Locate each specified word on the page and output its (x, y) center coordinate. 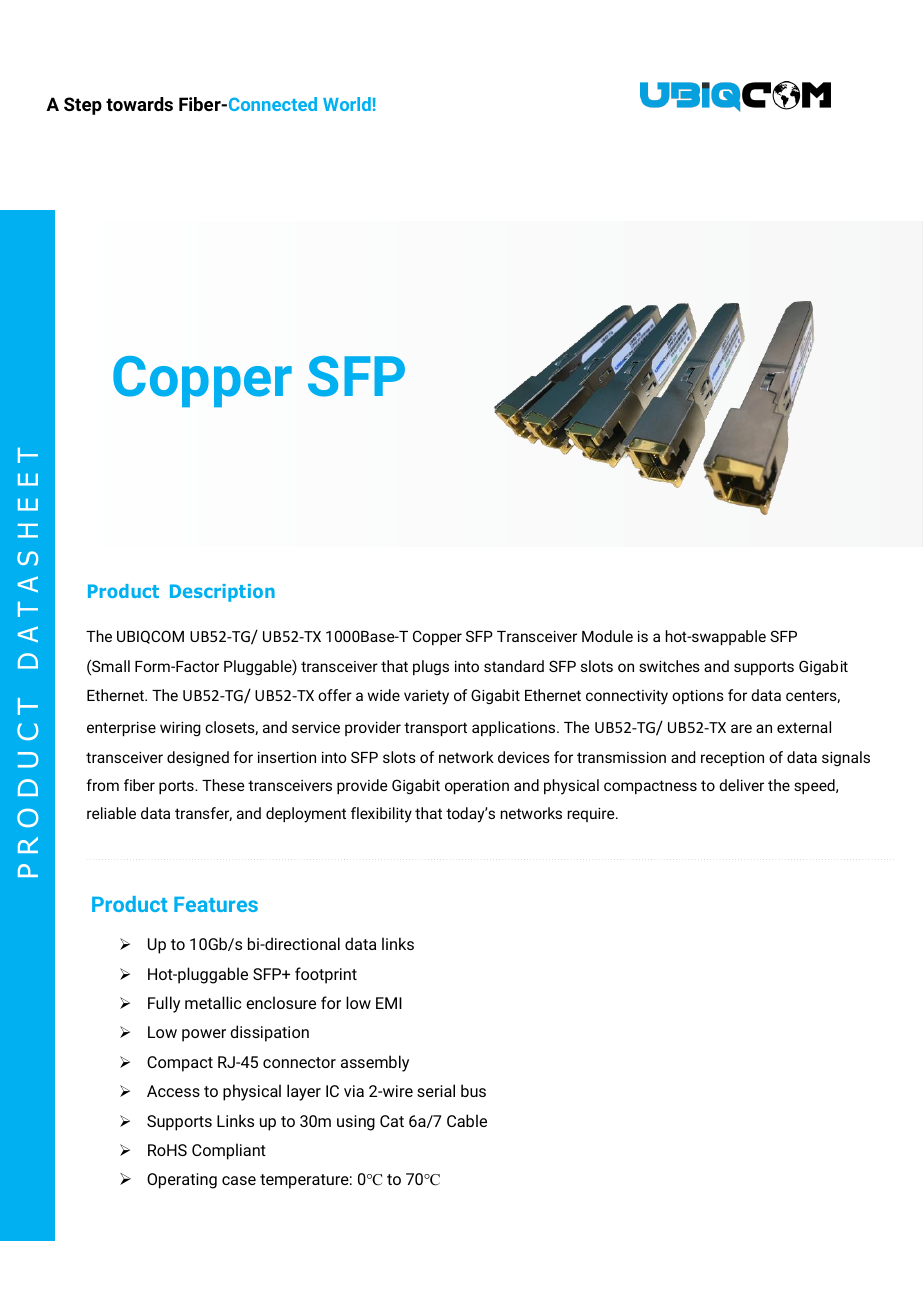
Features (216, 904)
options (698, 697)
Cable (467, 1120)
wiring (180, 729)
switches (669, 666)
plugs (431, 668)
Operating (182, 1181)
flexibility (381, 815)
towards (139, 104)
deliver (741, 785)
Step (83, 106)
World (347, 104)
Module (607, 636)
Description (222, 593)
